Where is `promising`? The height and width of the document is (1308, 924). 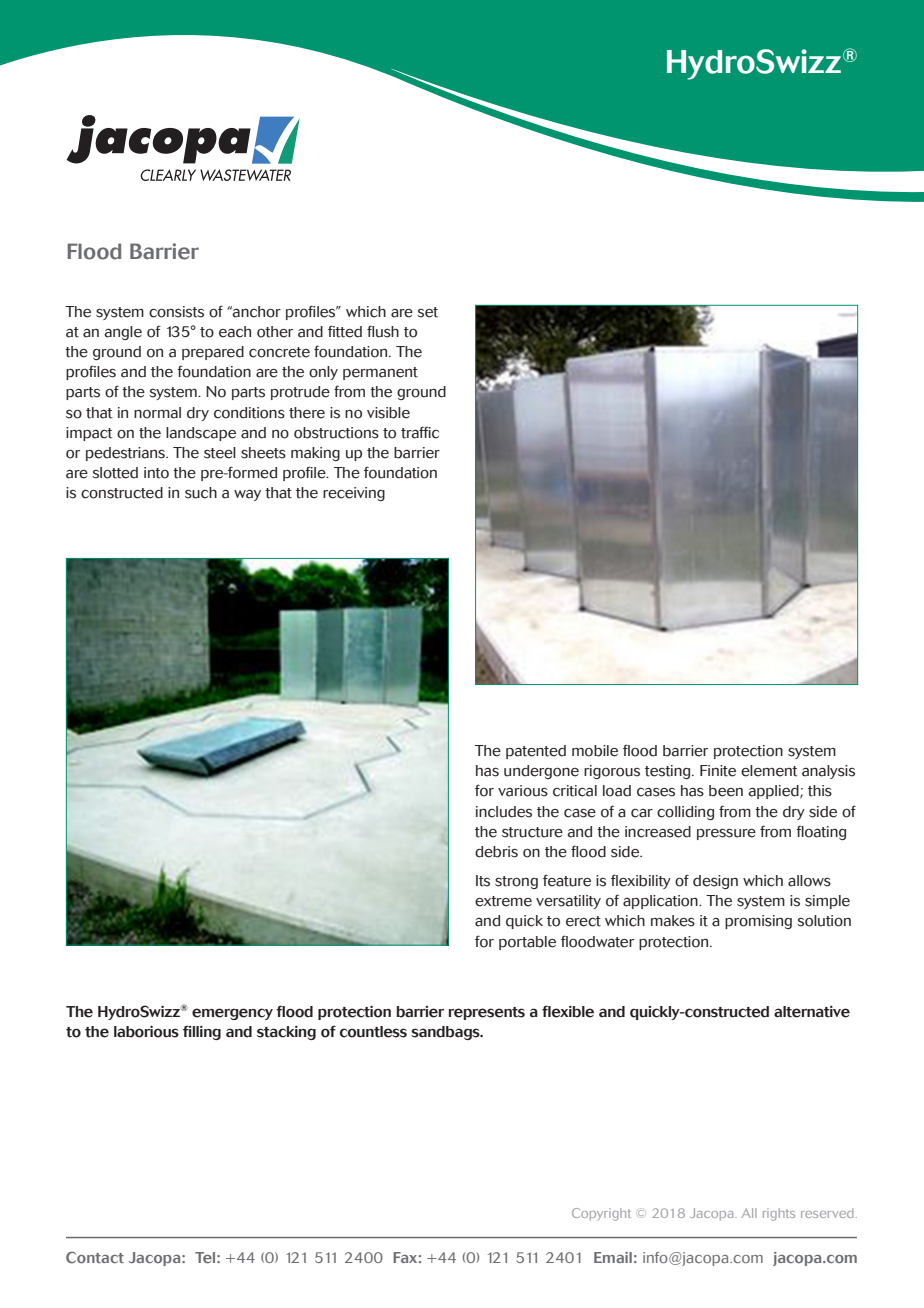 promising is located at coordinates (758, 922).
